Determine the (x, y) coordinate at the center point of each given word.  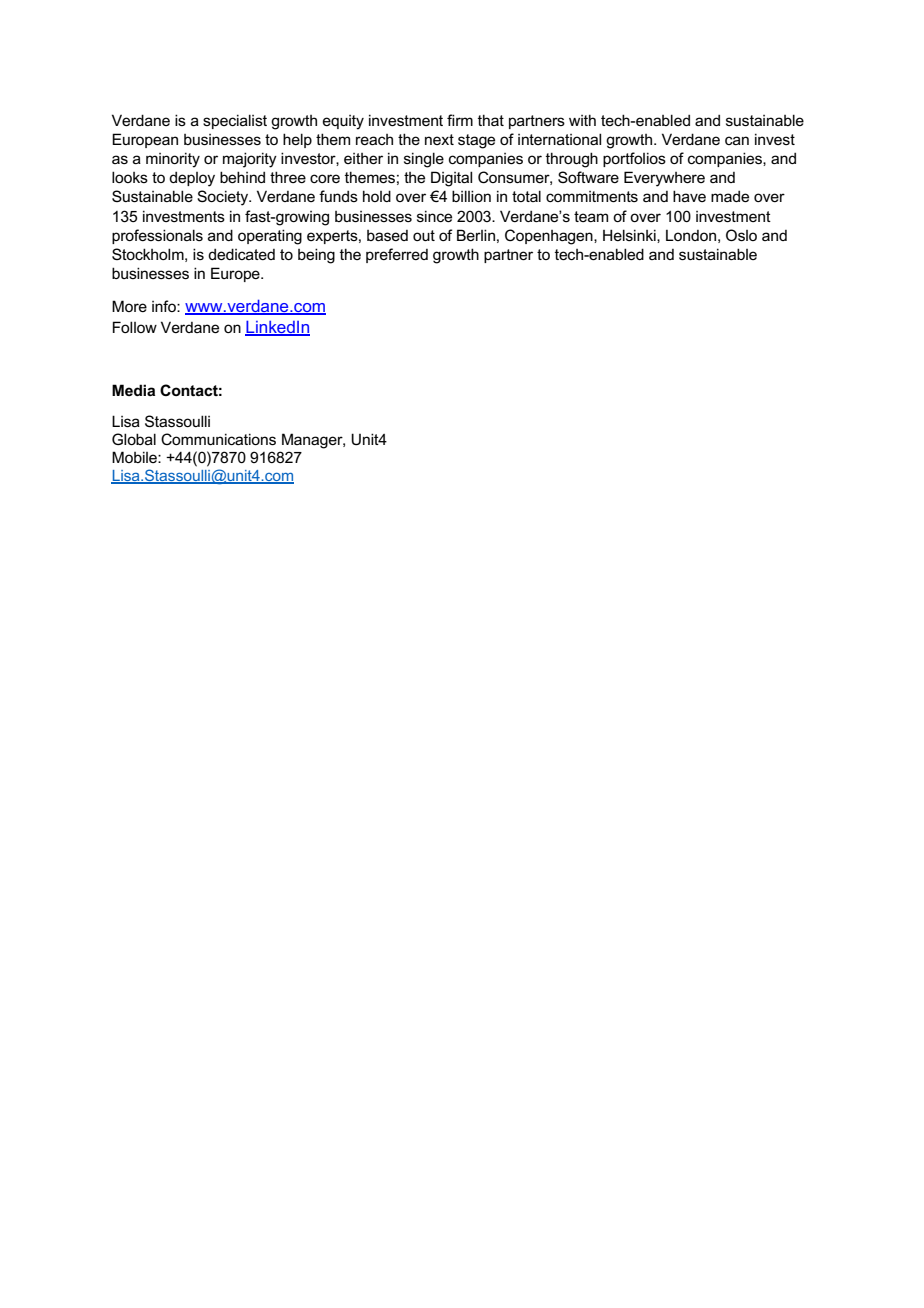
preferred (397, 255)
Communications (218, 439)
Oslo (741, 235)
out (424, 235)
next (439, 139)
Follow (135, 327)
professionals (157, 236)
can (737, 140)
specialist (235, 121)
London (691, 235)
